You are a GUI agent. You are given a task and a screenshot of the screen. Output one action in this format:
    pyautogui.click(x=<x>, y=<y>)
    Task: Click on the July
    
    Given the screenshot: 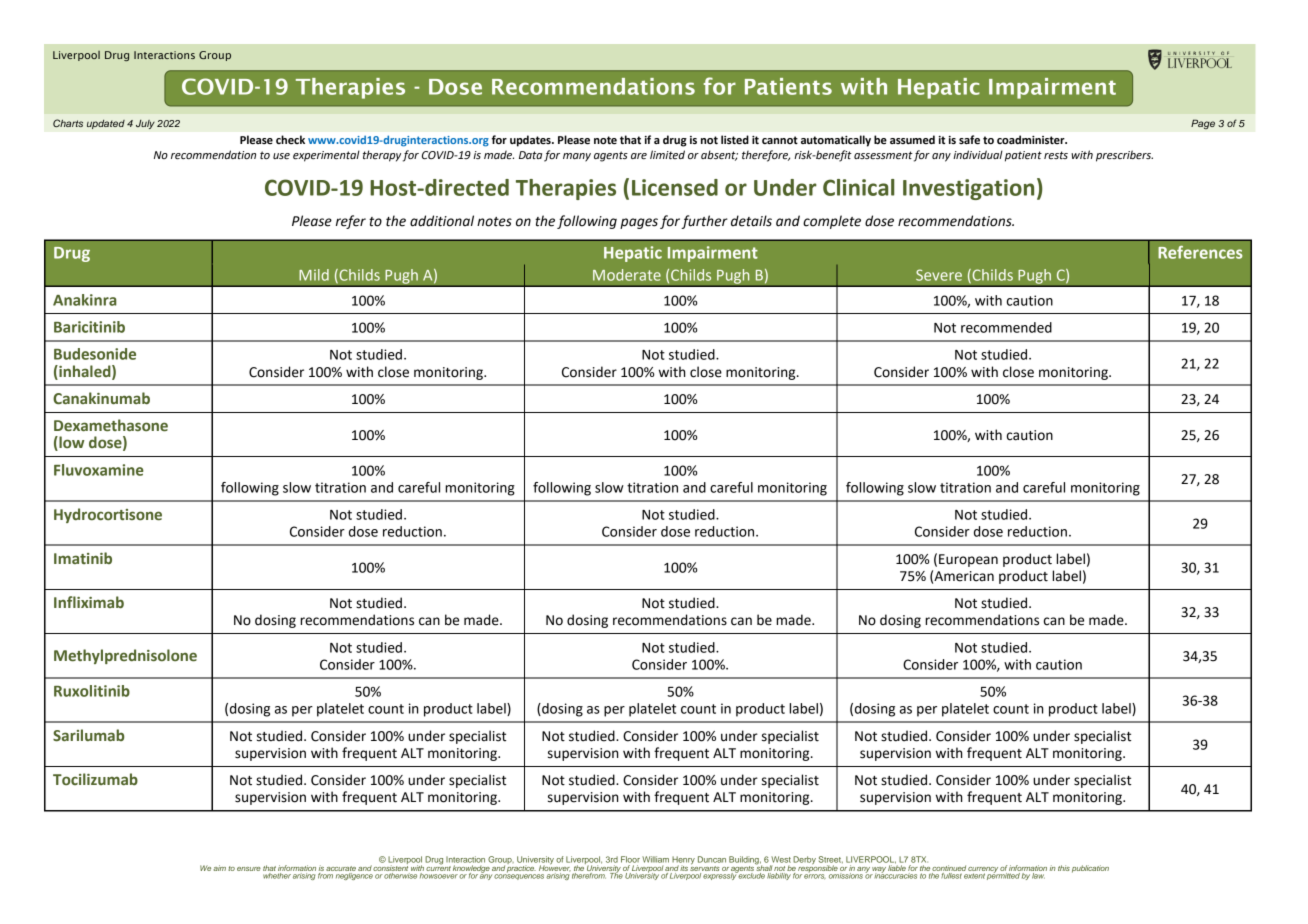 What is the action you would take?
    pyautogui.click(x=145, y=124)
